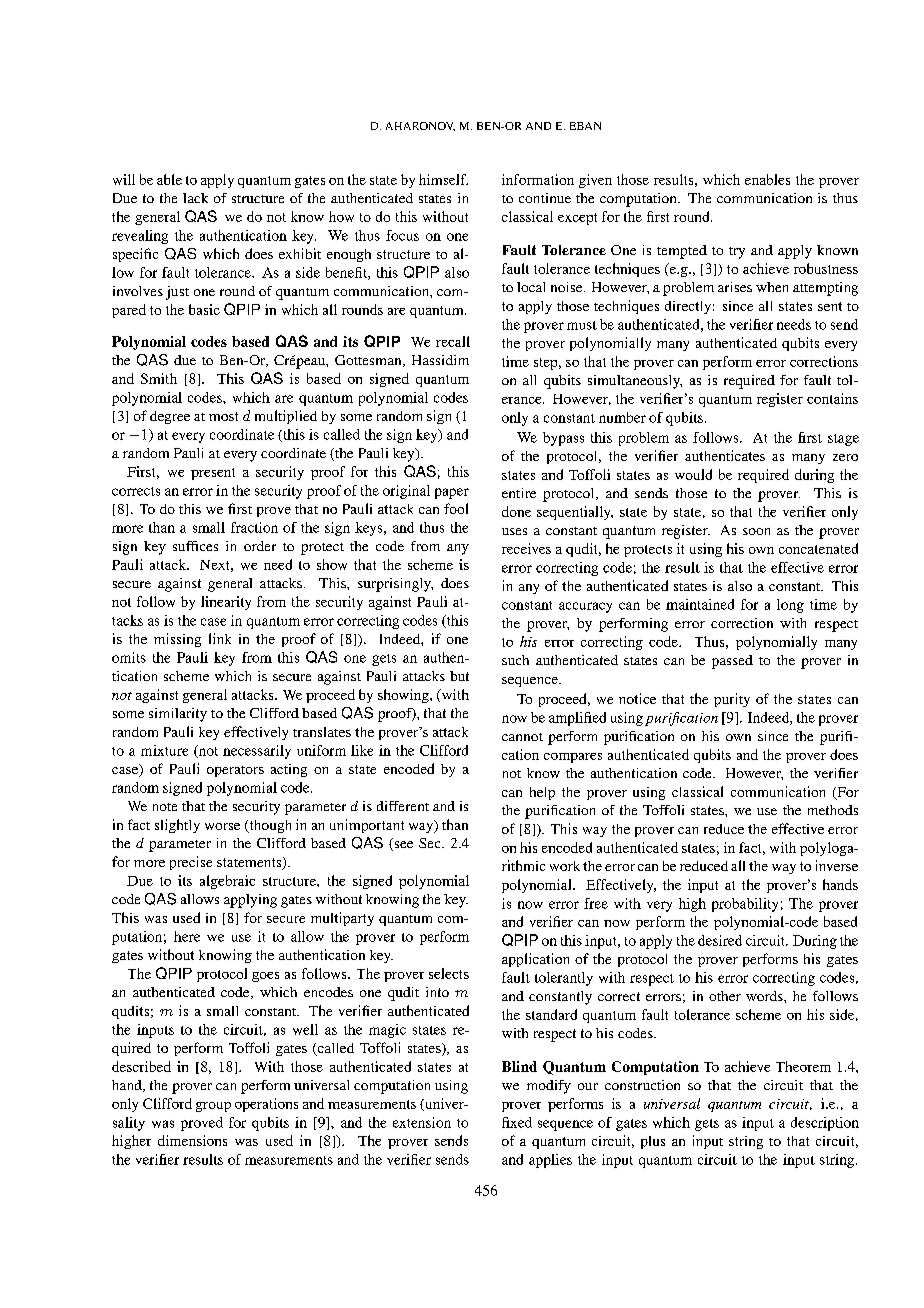 This image has width=924, height=1308. What do you see at coordinates (192, 1140) in the image?
I see `dimensions` at bounding box center [192, 1140].
